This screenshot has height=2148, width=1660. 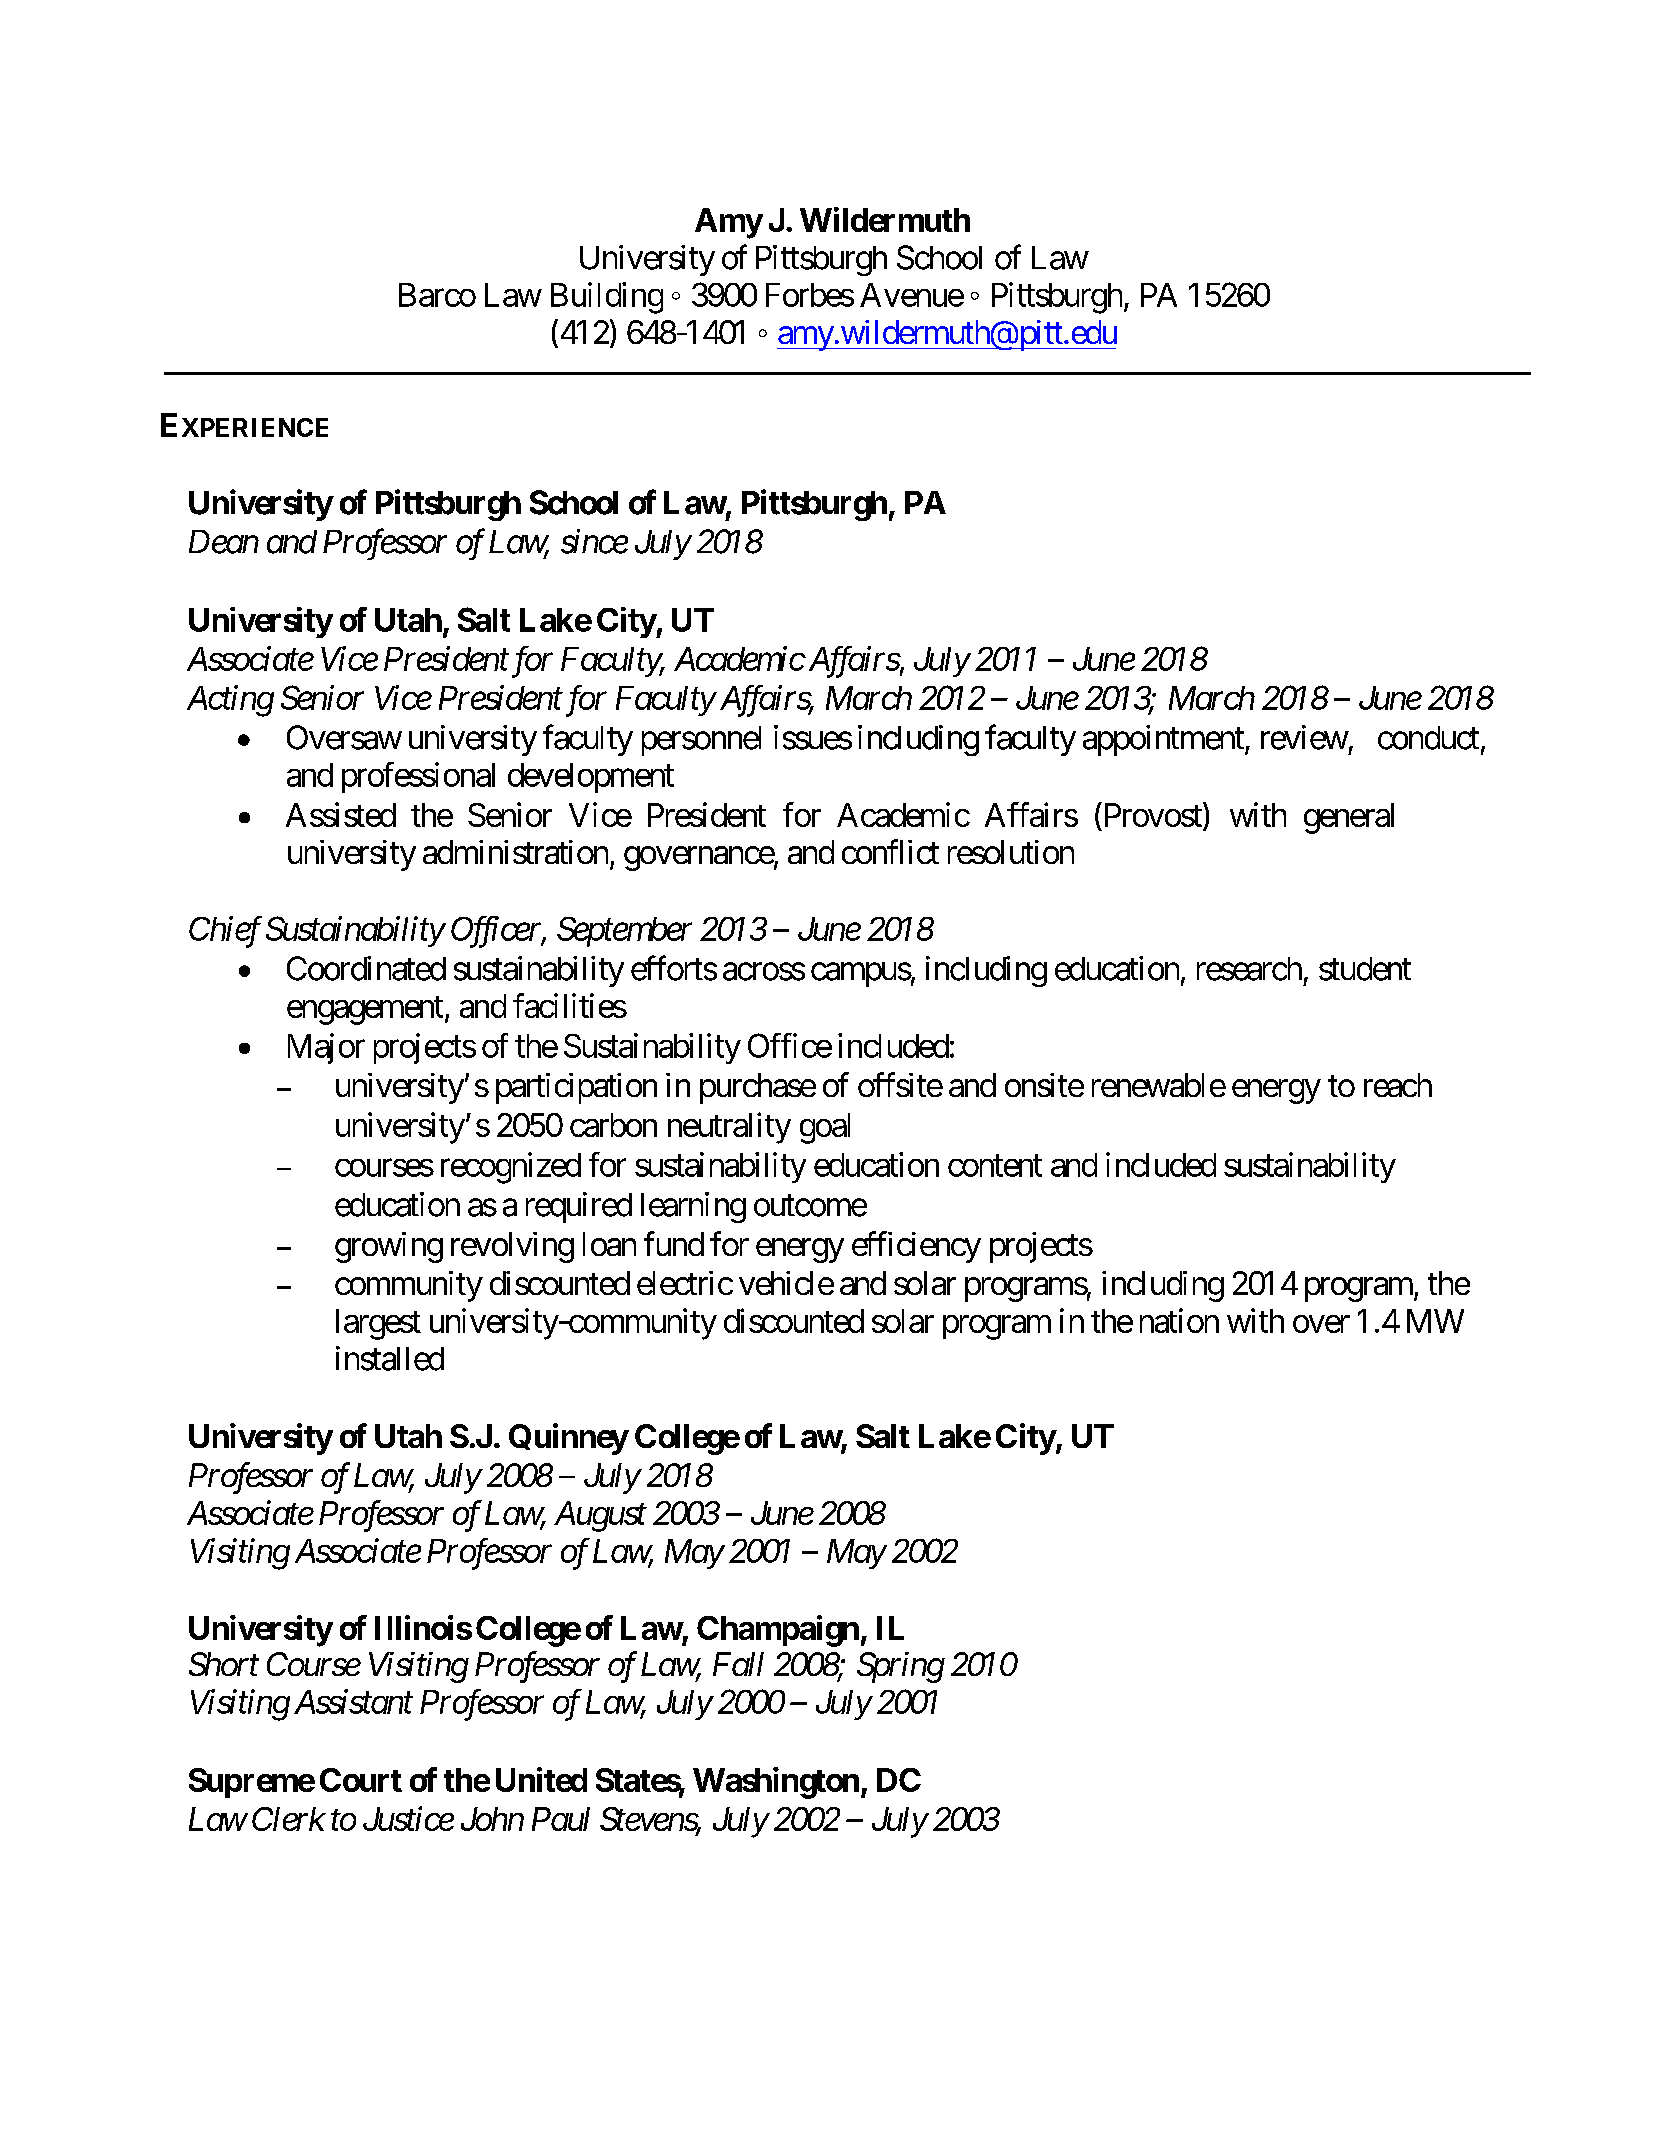 I want to click on appointment, so click(x=1164, y=740).
